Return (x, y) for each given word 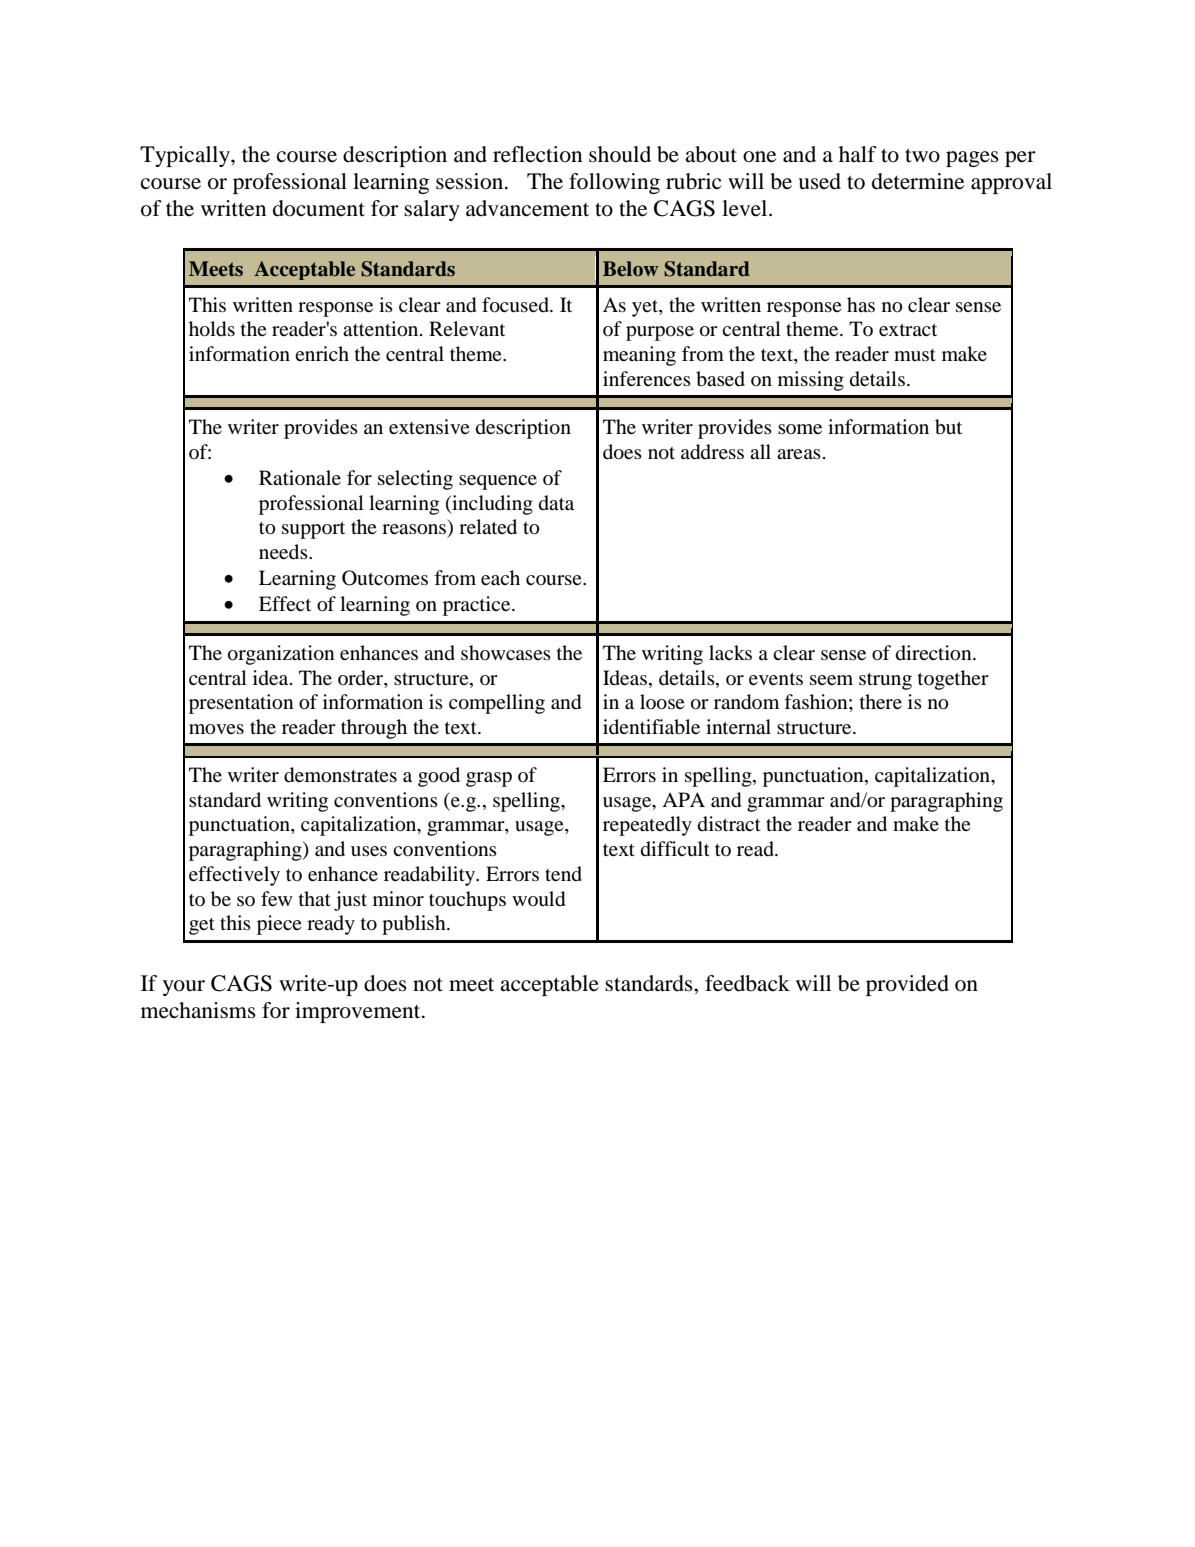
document (319, 208)
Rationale (300, 477)
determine (918, 181)
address (712, 452)
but (948, 427)
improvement (359, 1012)
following (614, 183)
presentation (241, 704)
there (881, 701)
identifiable (651, 727)
